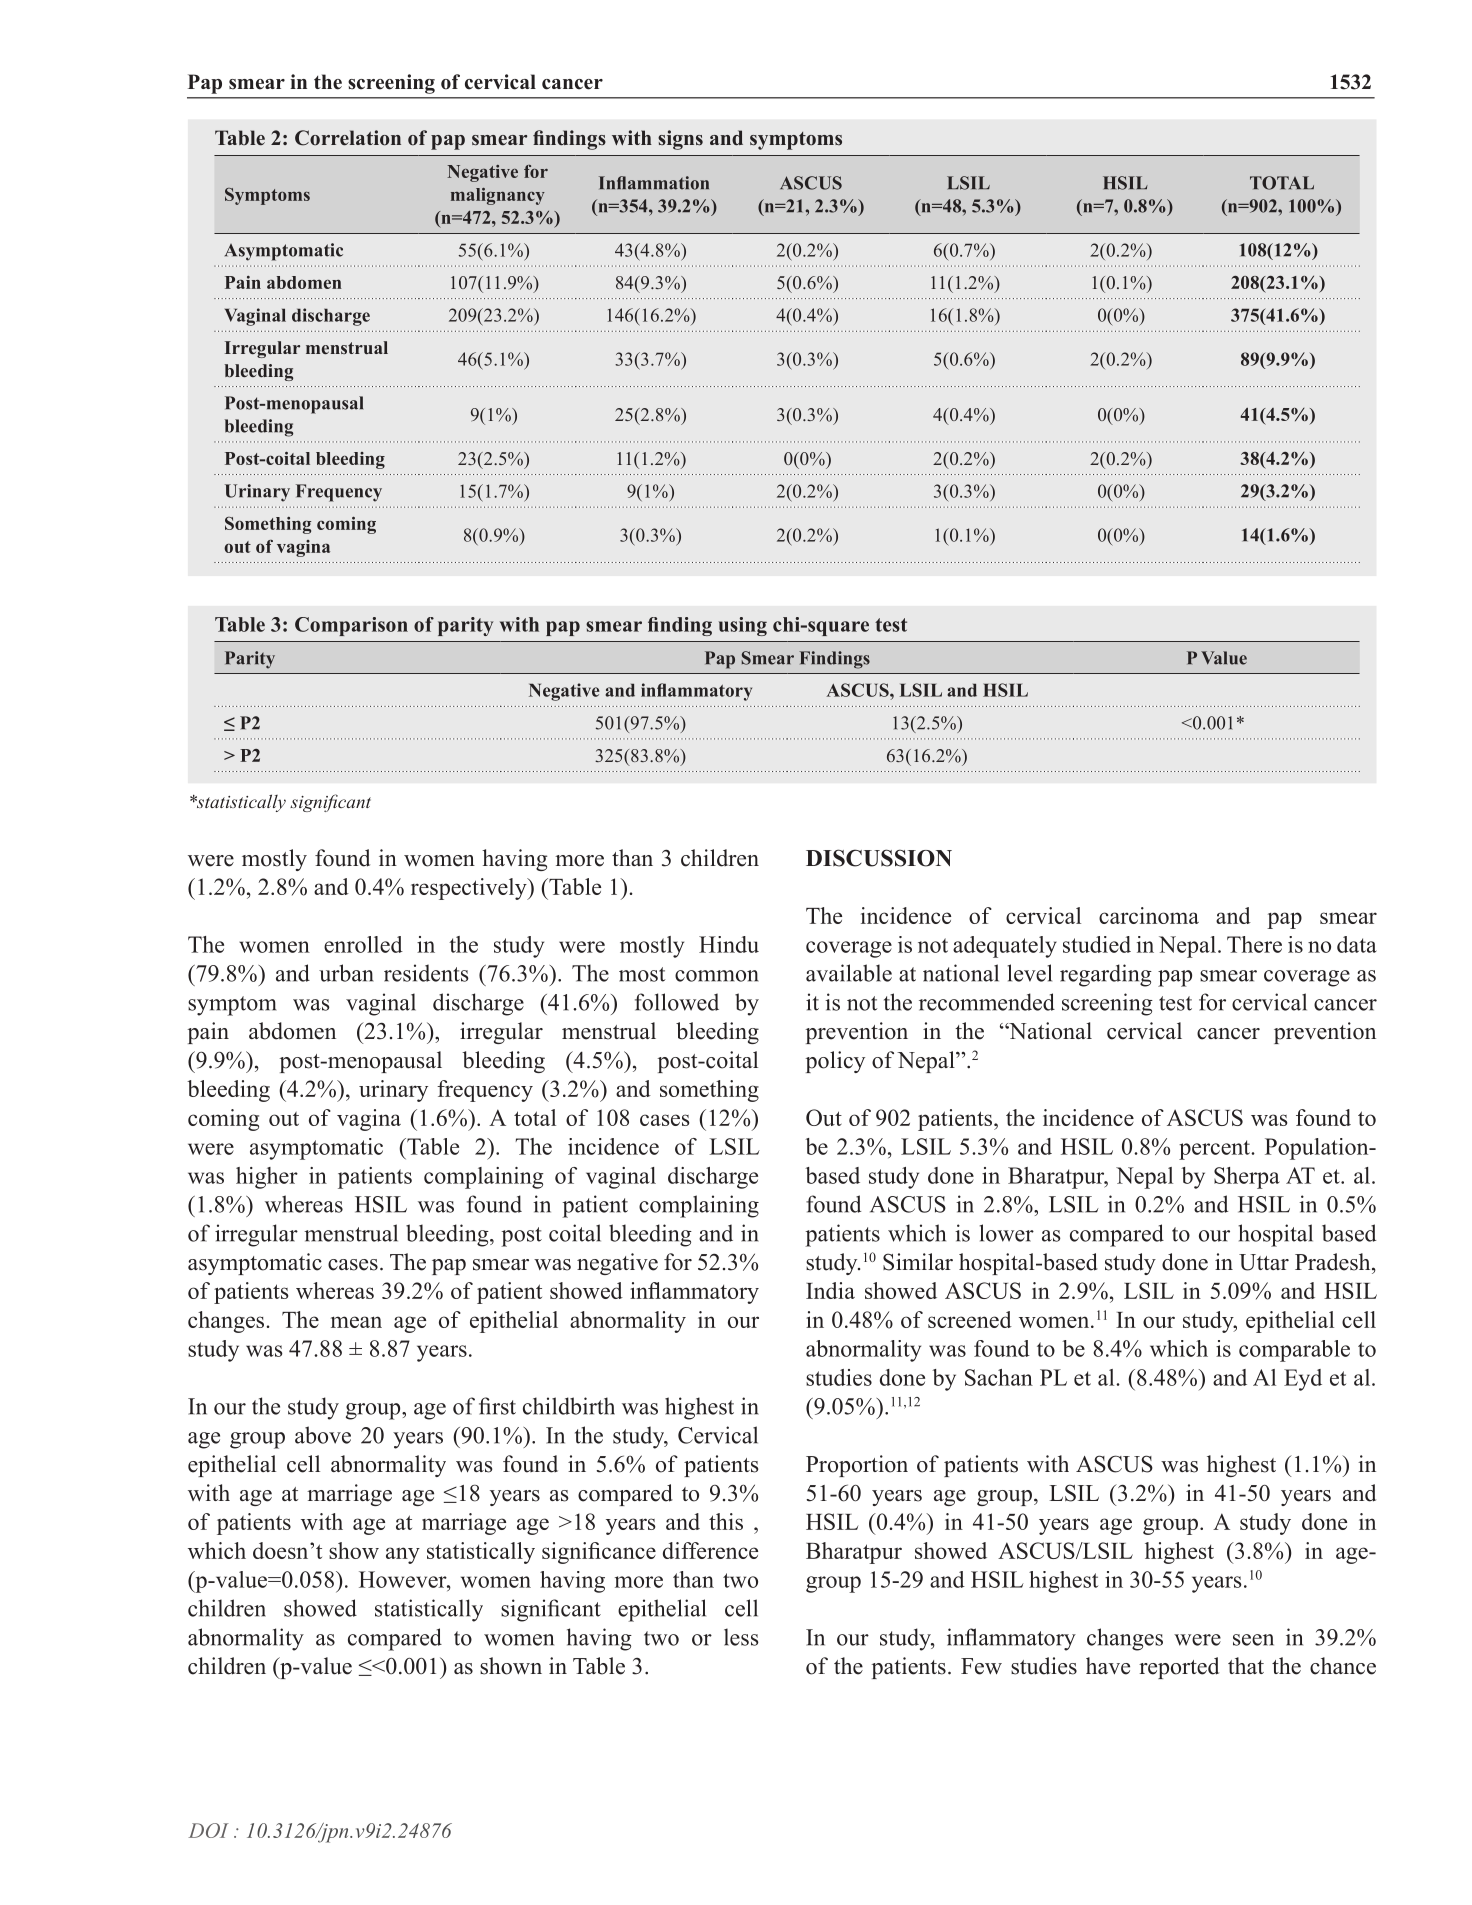  Describe the element at coordinates (654, 183) in the document. I see `Inflammation` at that location.
